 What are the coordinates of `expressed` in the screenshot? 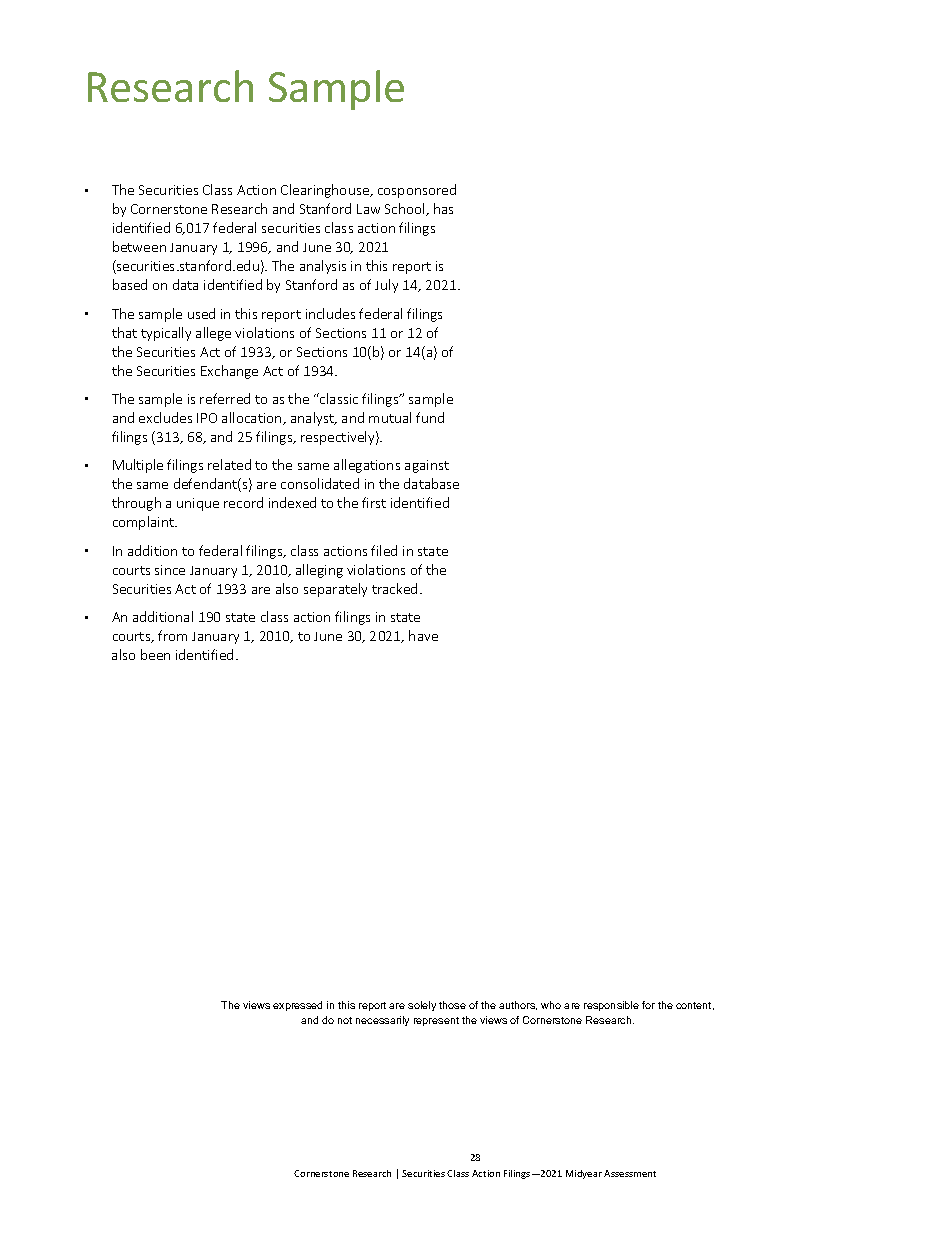 It's located at (297, 1006).
